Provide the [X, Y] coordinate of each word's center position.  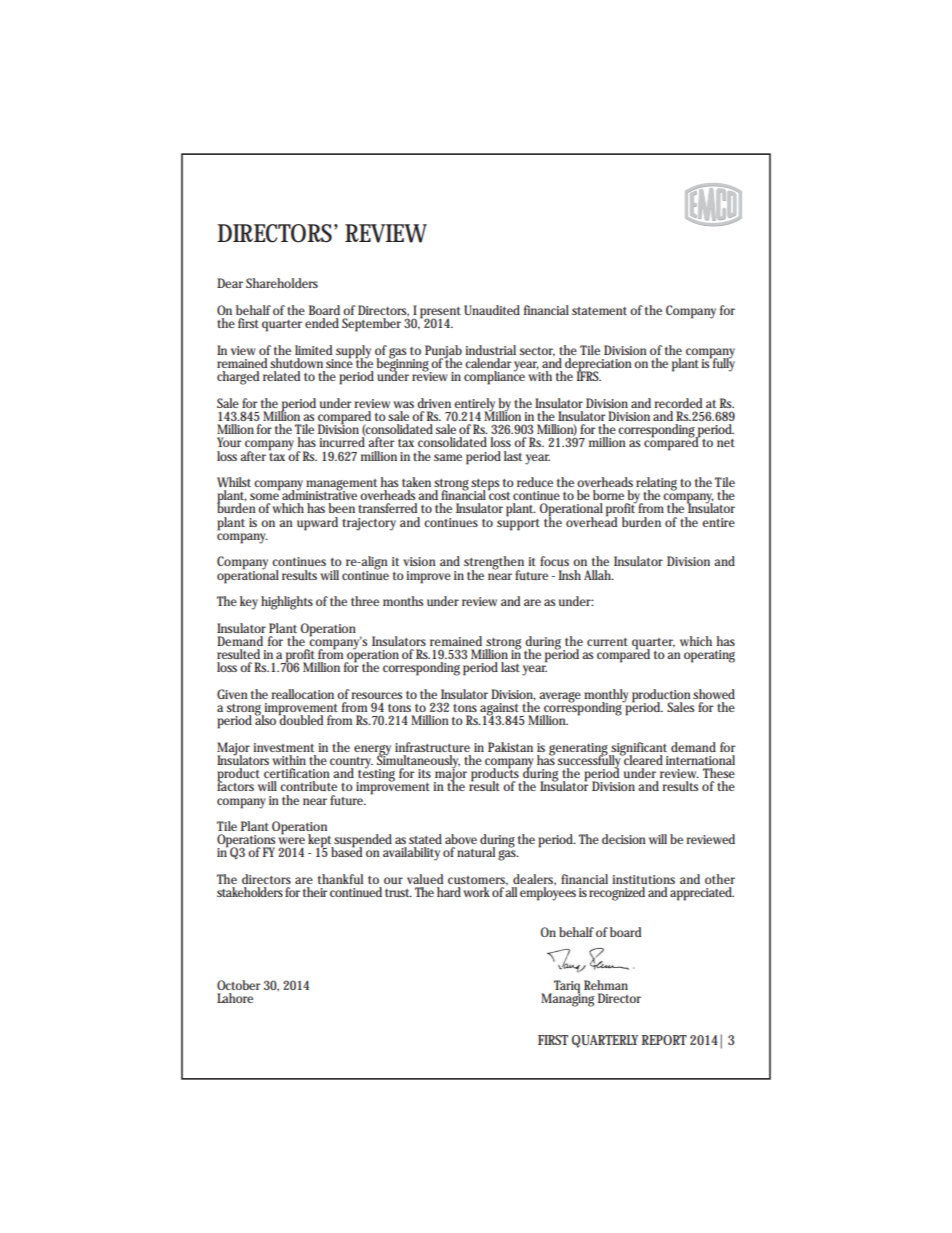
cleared [643, 759]
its [424, 773]
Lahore [235, 998]
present [440, 314]
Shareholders [282, 283]
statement [599, 311]
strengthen [494, 564]
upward [317, 524]
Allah [599, 575]
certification [297, 773]
